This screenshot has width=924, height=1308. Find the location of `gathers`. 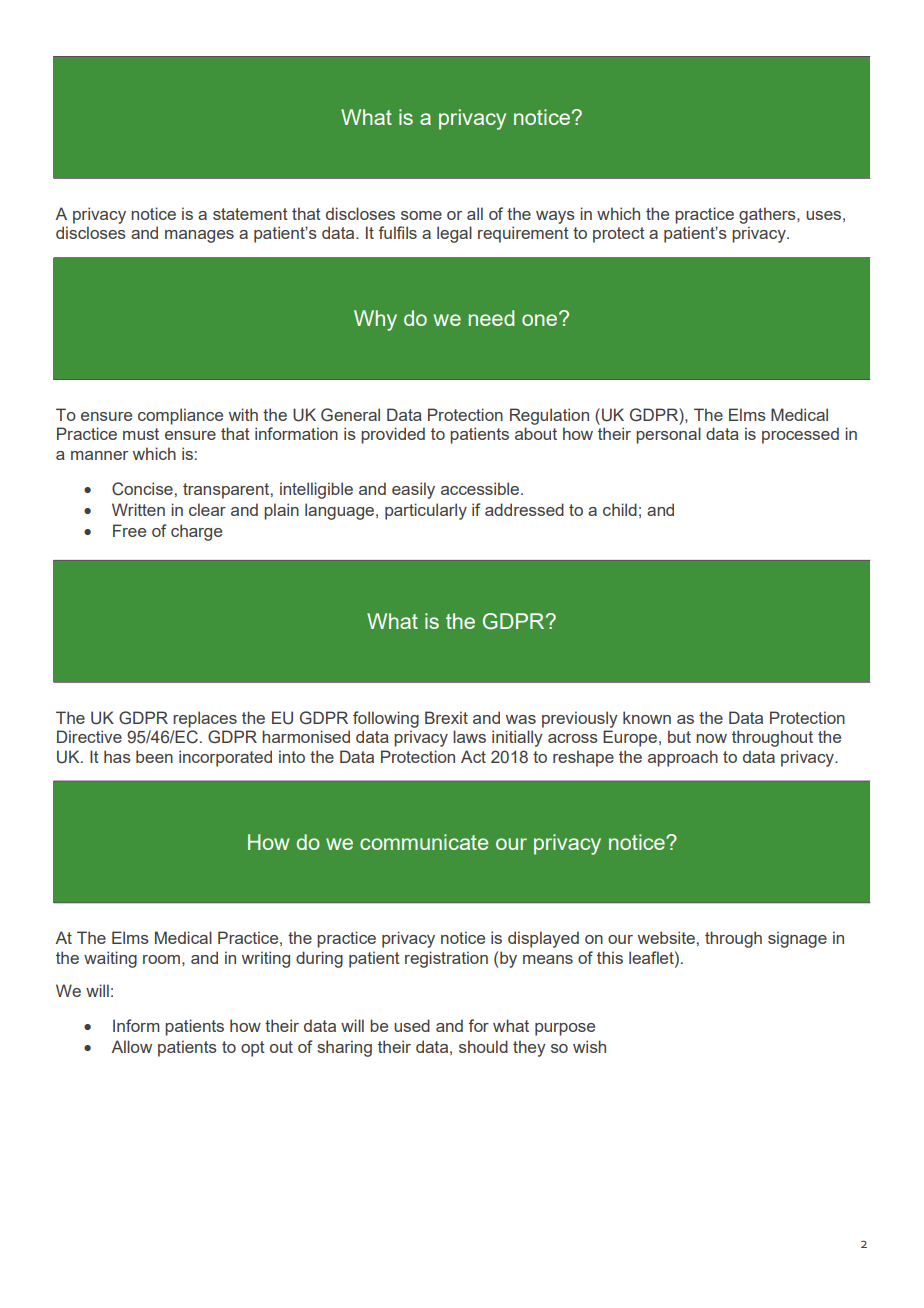

gathers is located at coordinates (768, 215).
